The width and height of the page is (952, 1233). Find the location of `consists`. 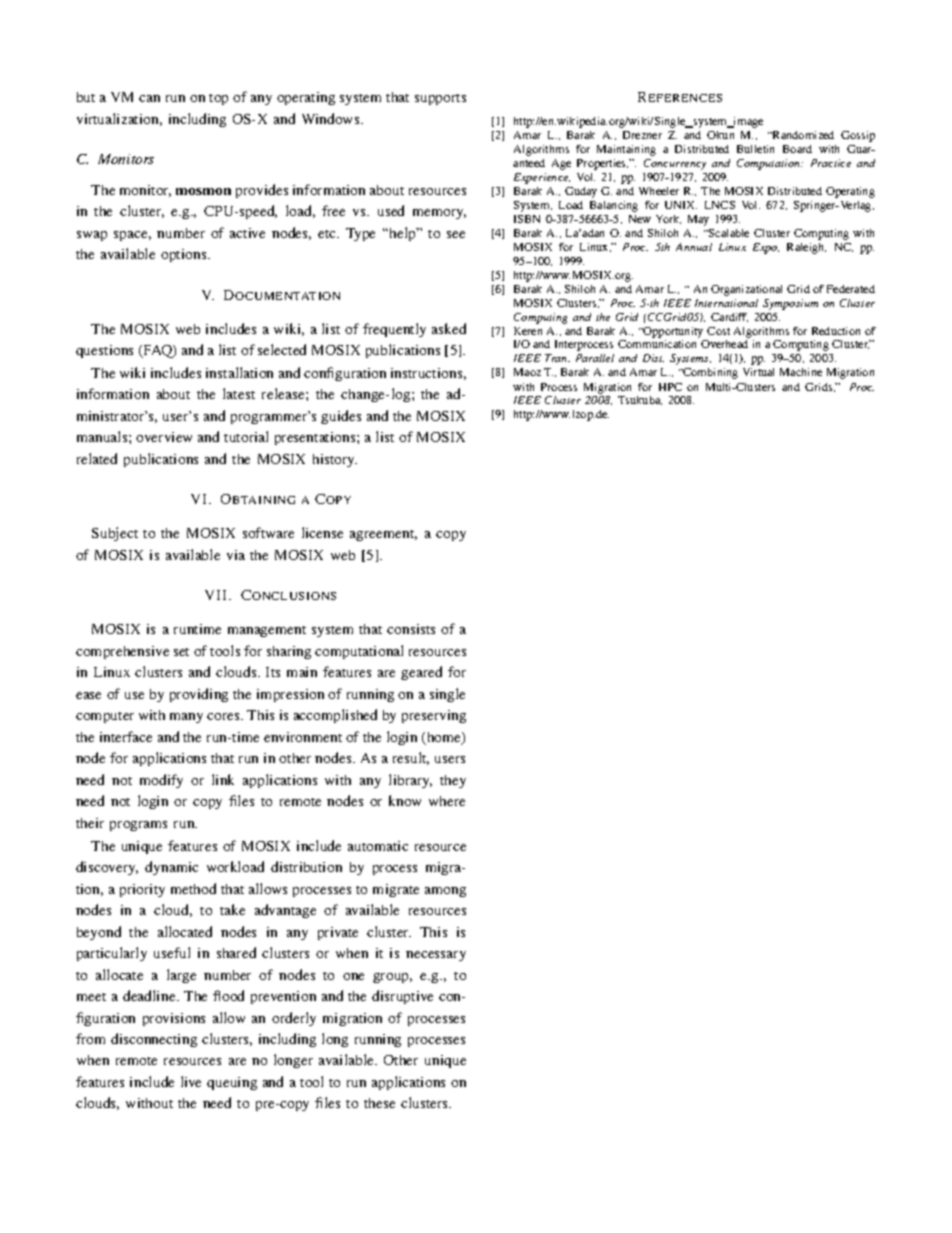

consists is located at coordinates (411, 629).
